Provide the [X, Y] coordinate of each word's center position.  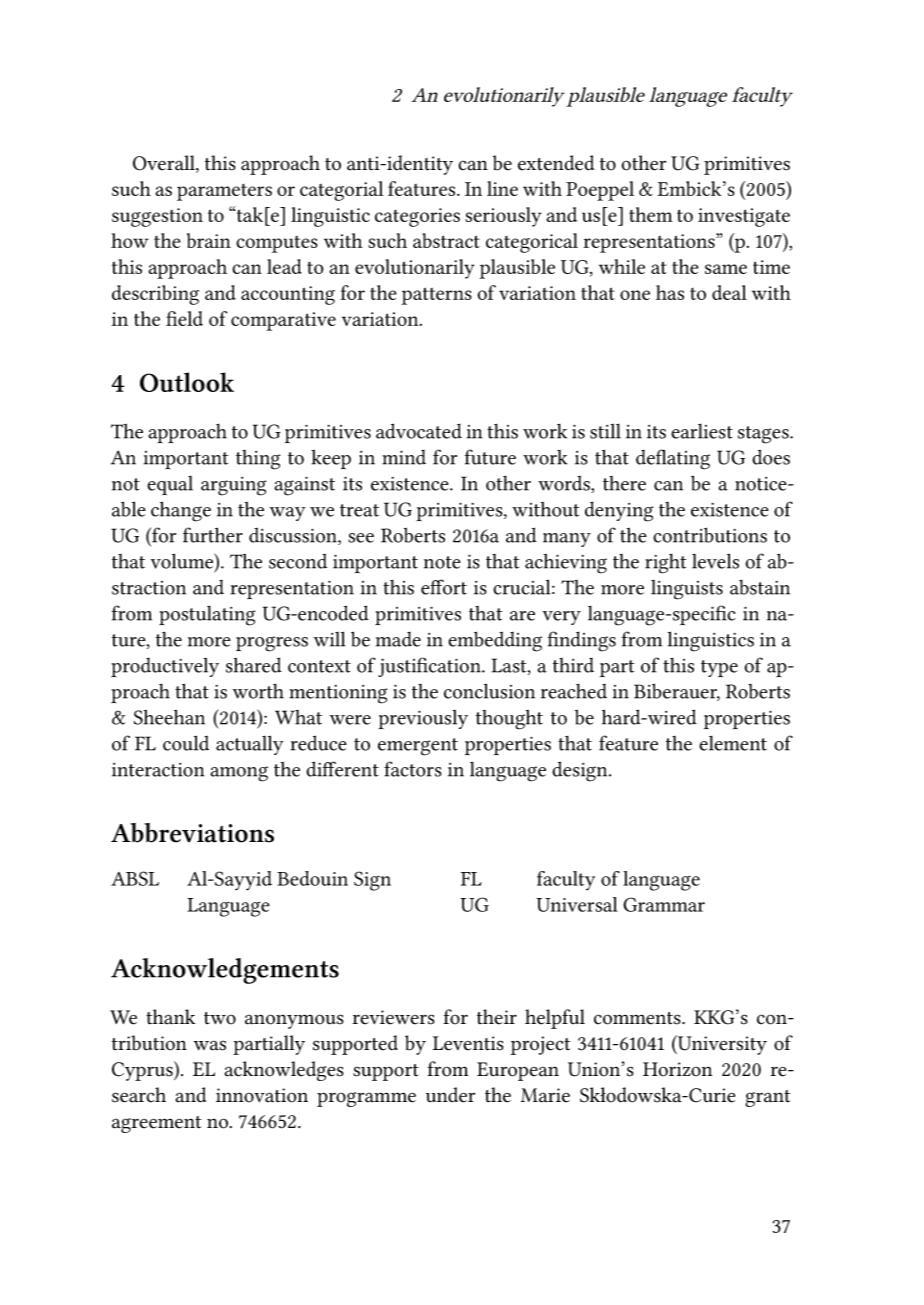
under [450, 1095]
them [650, 214]
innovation [262, 1095]
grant [767, 1098]
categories [417, 217]
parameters [224, 192]
